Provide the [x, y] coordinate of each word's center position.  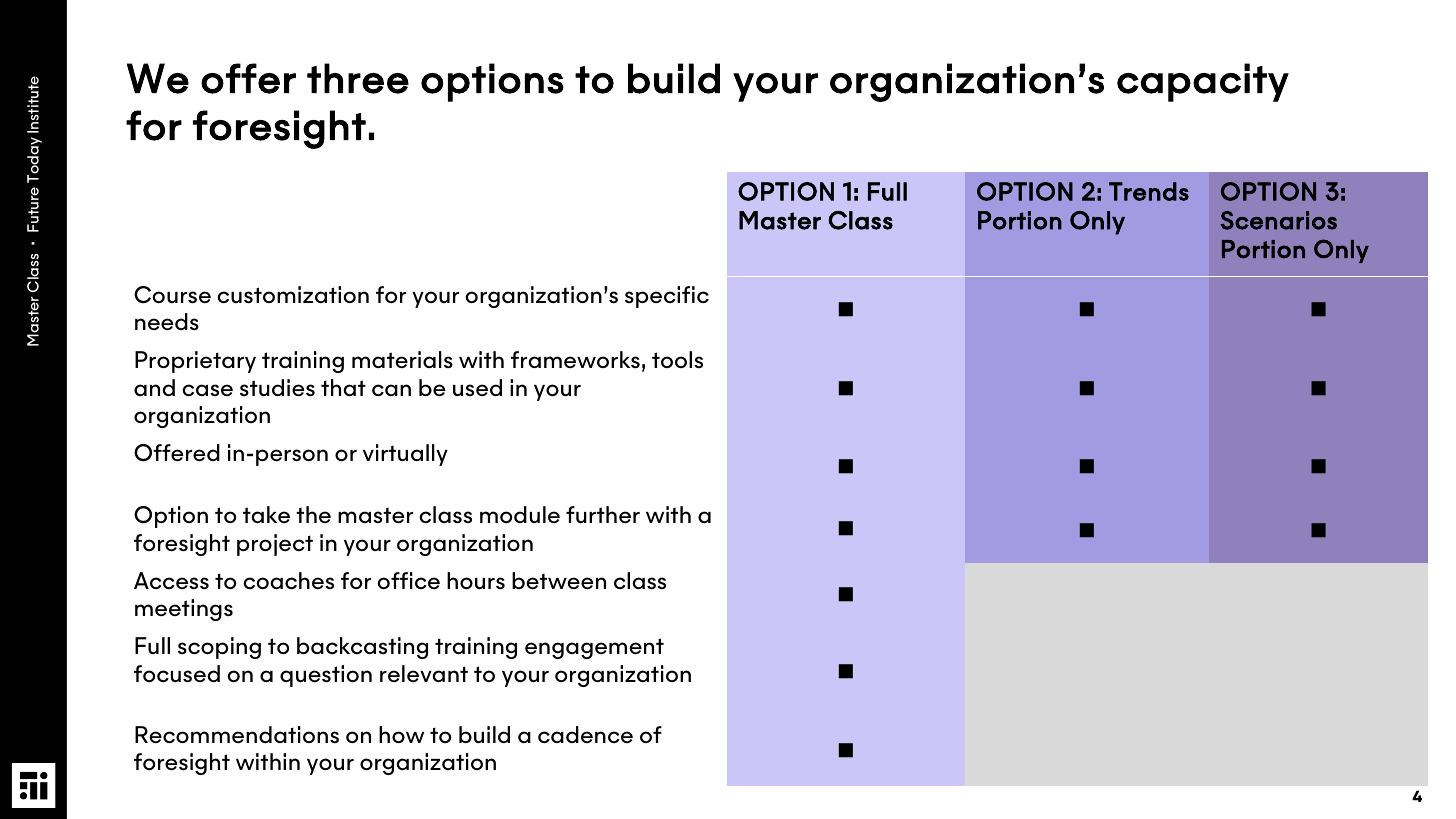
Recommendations [237, 735]
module [520, 514]
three [358, 78]
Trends [1149, 191]
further [603, 514]
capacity [1203, 82]
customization [293, 295]
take [266, 514]
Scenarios [1278, 220]
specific [667, 297]
